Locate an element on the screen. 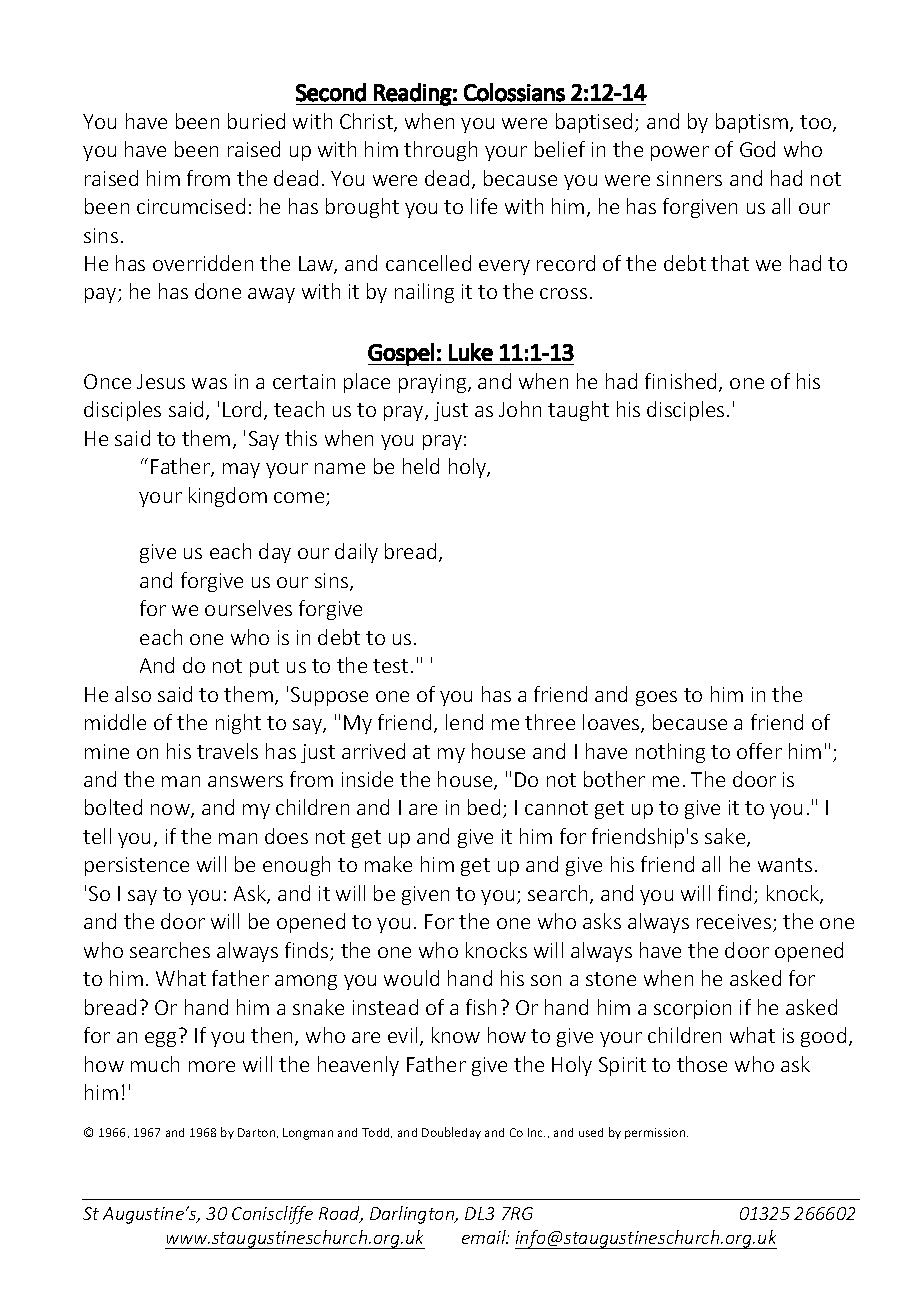 The height and width of the screenshot is (1308, 924). through is located at coordinates (440, 151).
